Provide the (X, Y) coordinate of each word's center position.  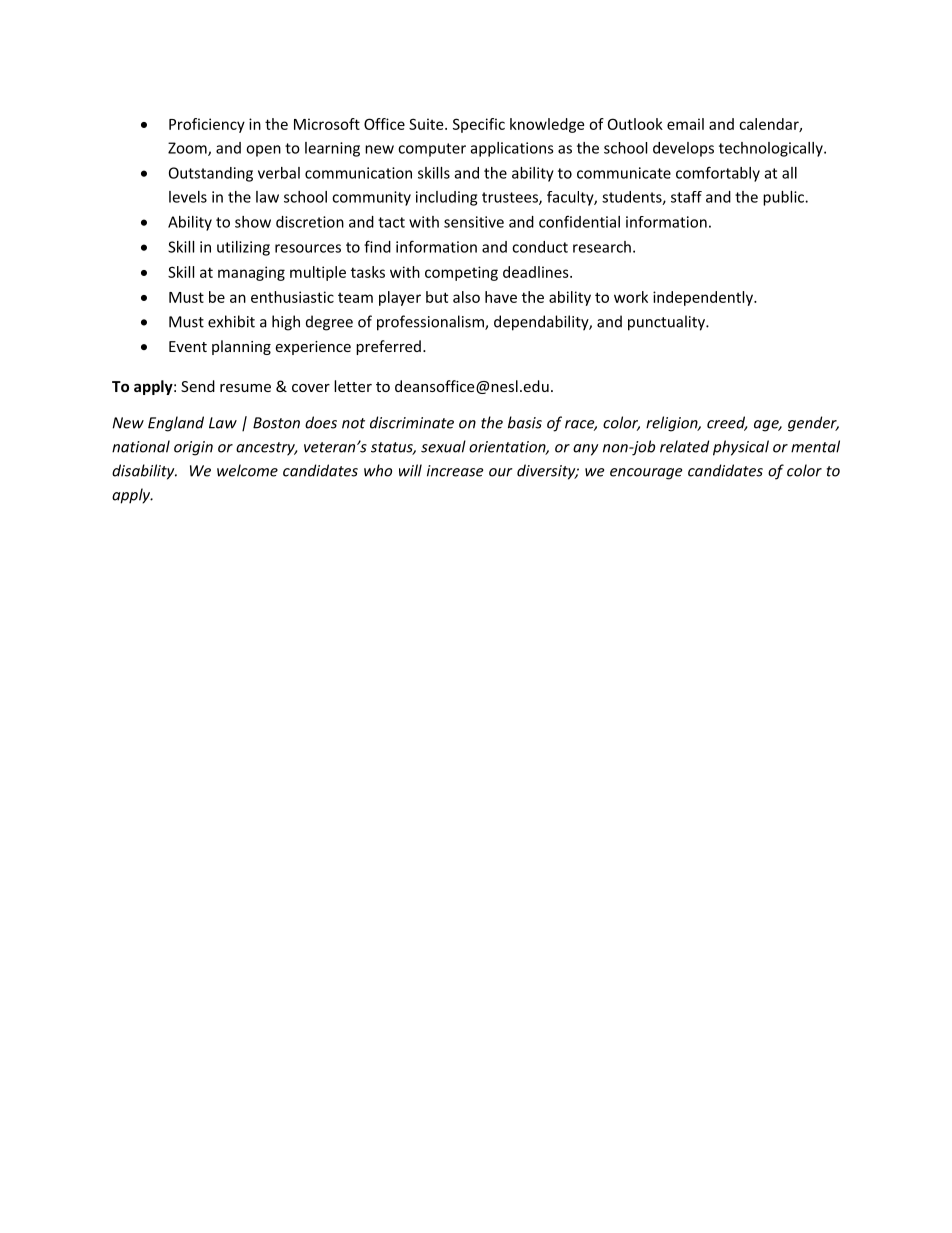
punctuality (667, 323)
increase (455, 471)
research (602, 247)
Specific (479, 125)
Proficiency (207, 125)
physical (741, 448)
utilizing (243, 248)
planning (241, 347)
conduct (540, 247)
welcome (247, 470)
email (685, 124)
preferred (388, 347)
